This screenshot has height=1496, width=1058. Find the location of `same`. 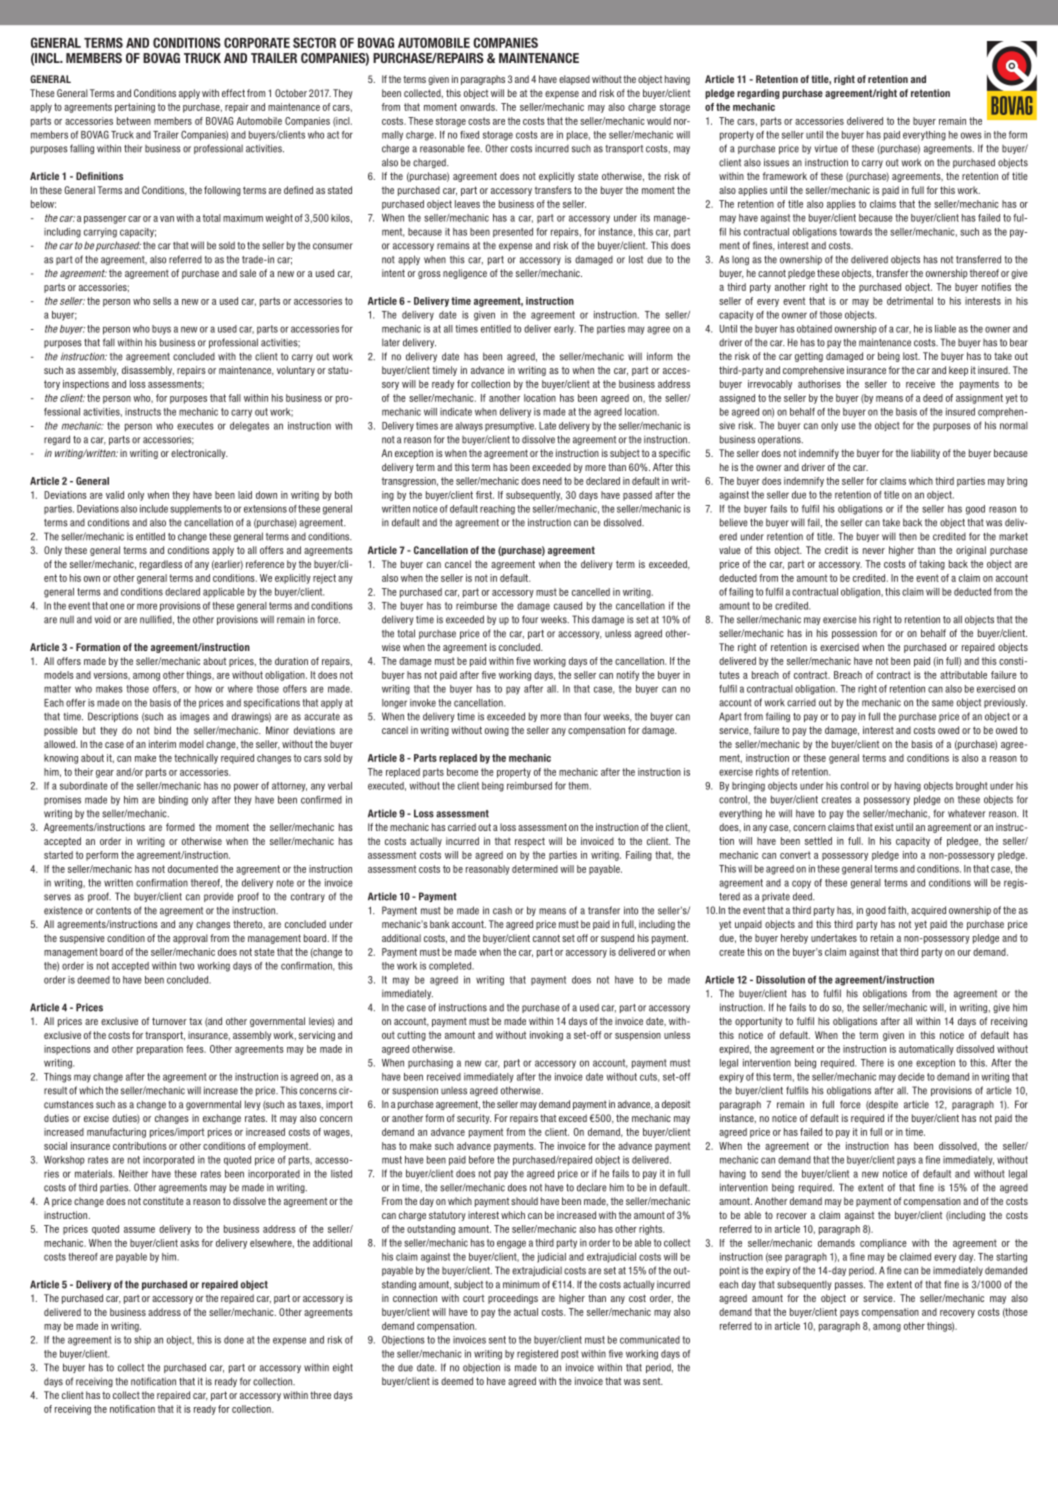

same is located at coordinates (943, 703).
